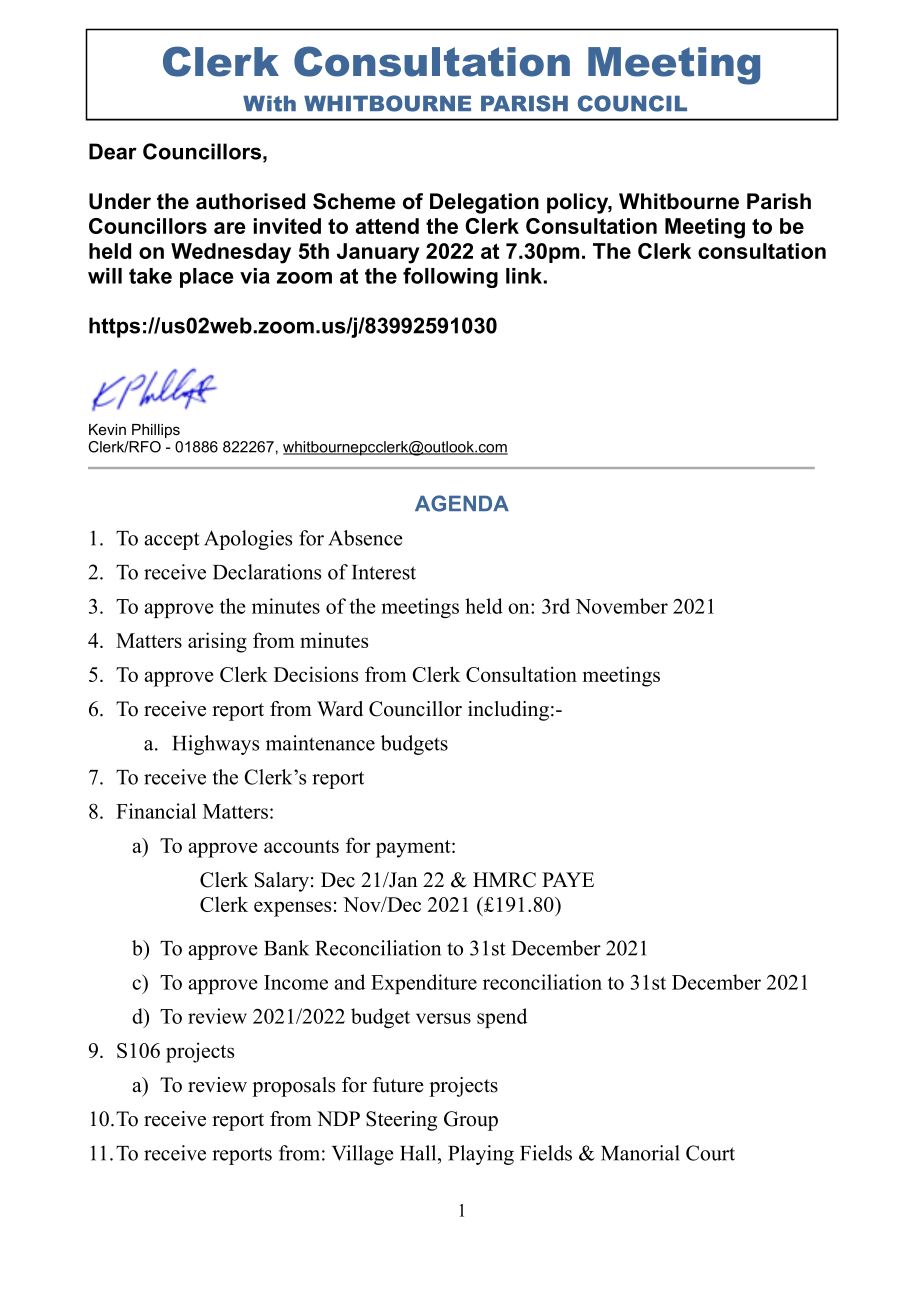 The height and width of the screenshot is (1308, 924). I want to click on Kevin, so click(107, 429).
